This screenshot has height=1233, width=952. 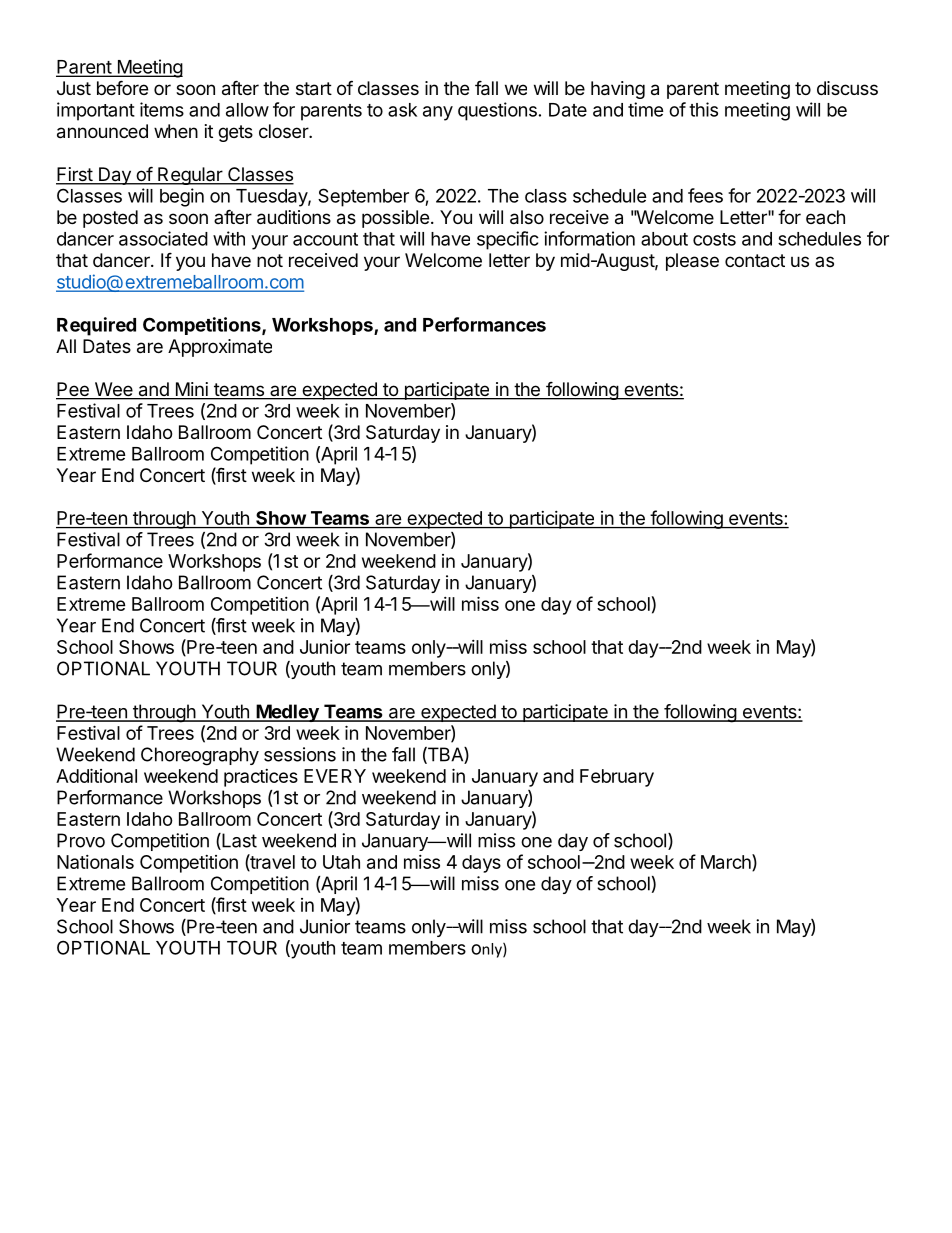 I want to click on February, so click(x=617, y=778).
